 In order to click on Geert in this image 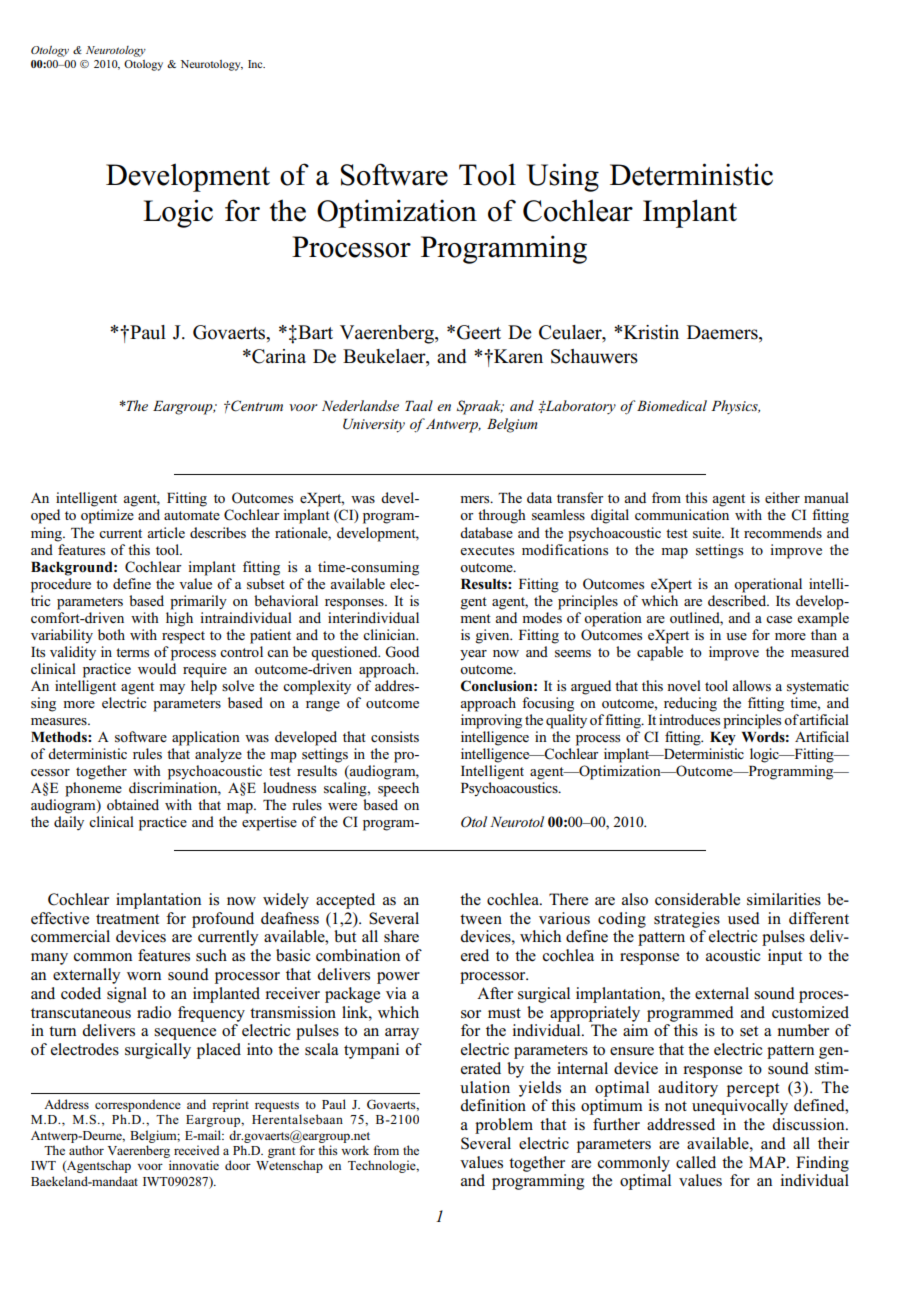, I will do `click(479, 332)`.
